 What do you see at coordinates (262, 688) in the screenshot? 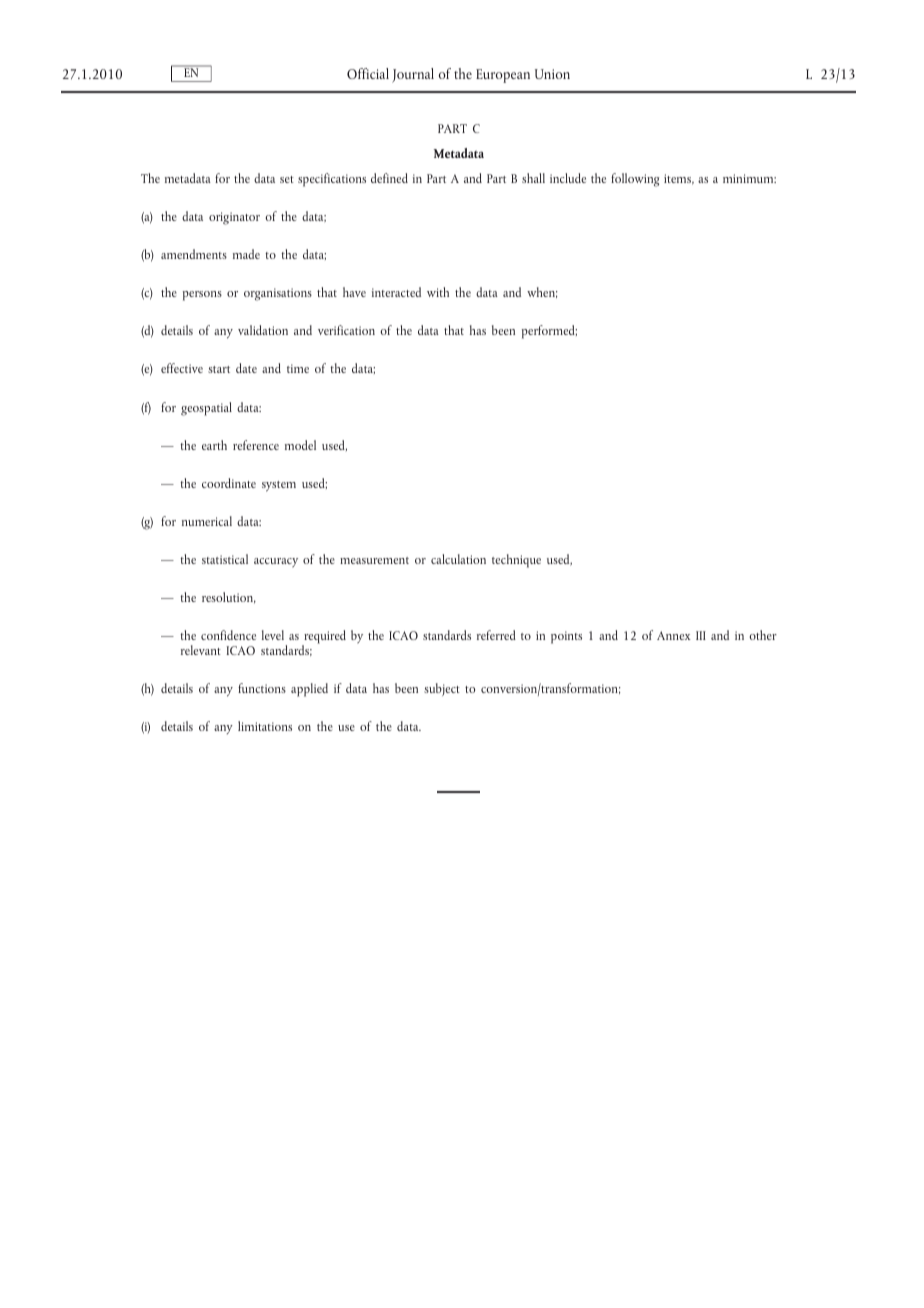
I see `functions` at bounding box center [262, 688].
